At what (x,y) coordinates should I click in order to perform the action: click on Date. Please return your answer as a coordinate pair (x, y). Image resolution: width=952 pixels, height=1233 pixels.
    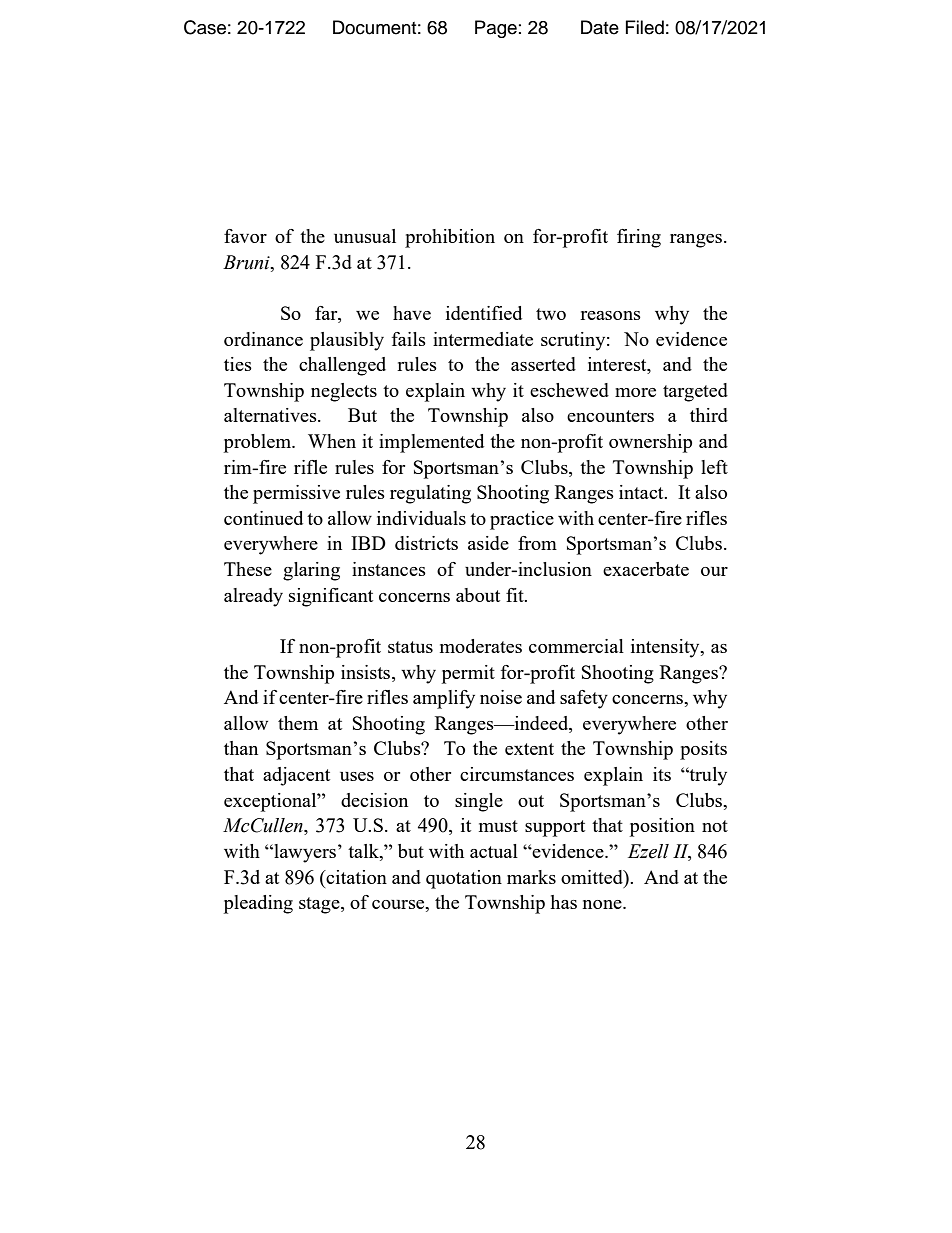
    Looking at the image, I should click on (600, 27).
